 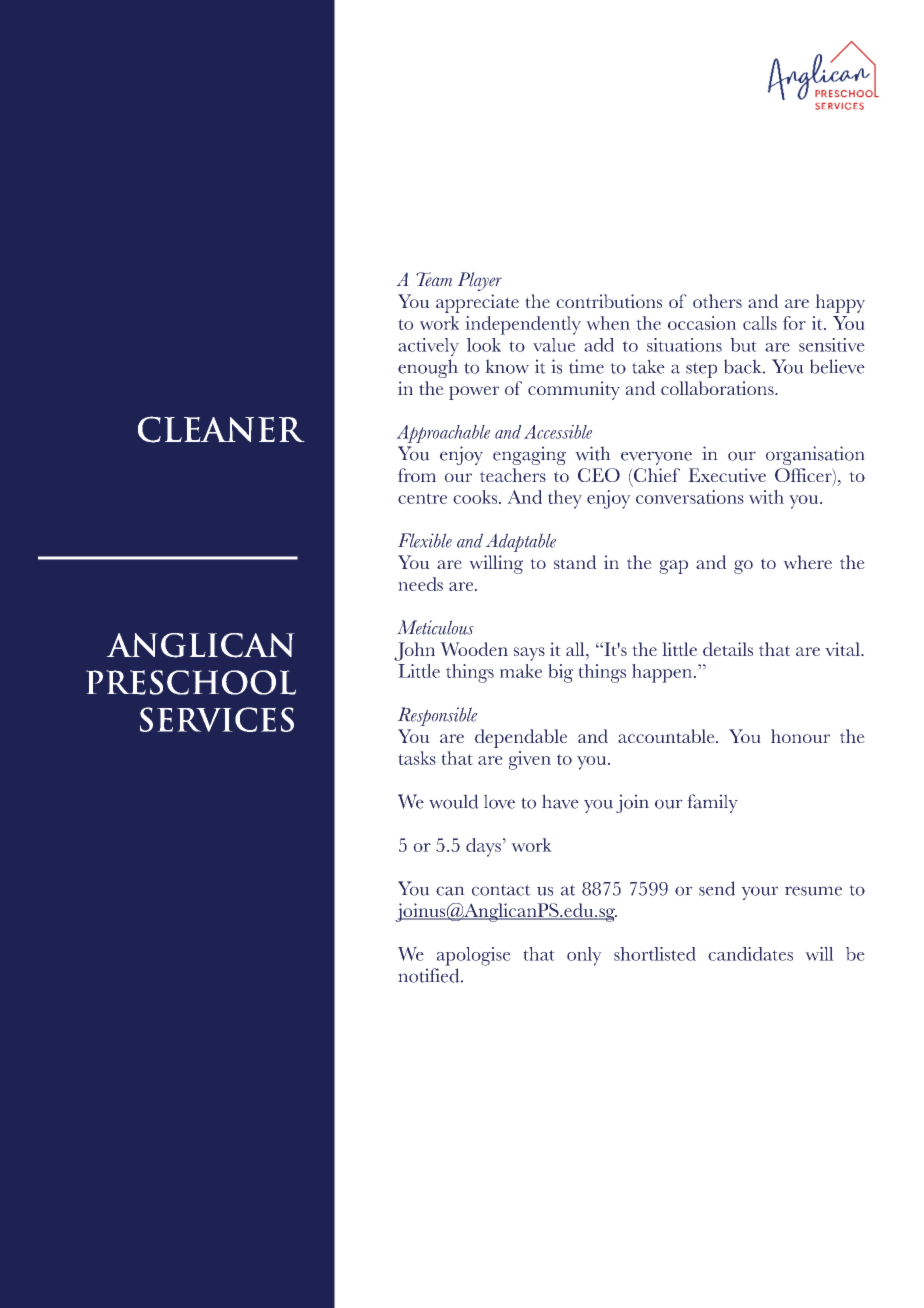 What do you see at coordinates (584, 956) in the screenshot?
I see `only` at bounding box center [584, 956].
